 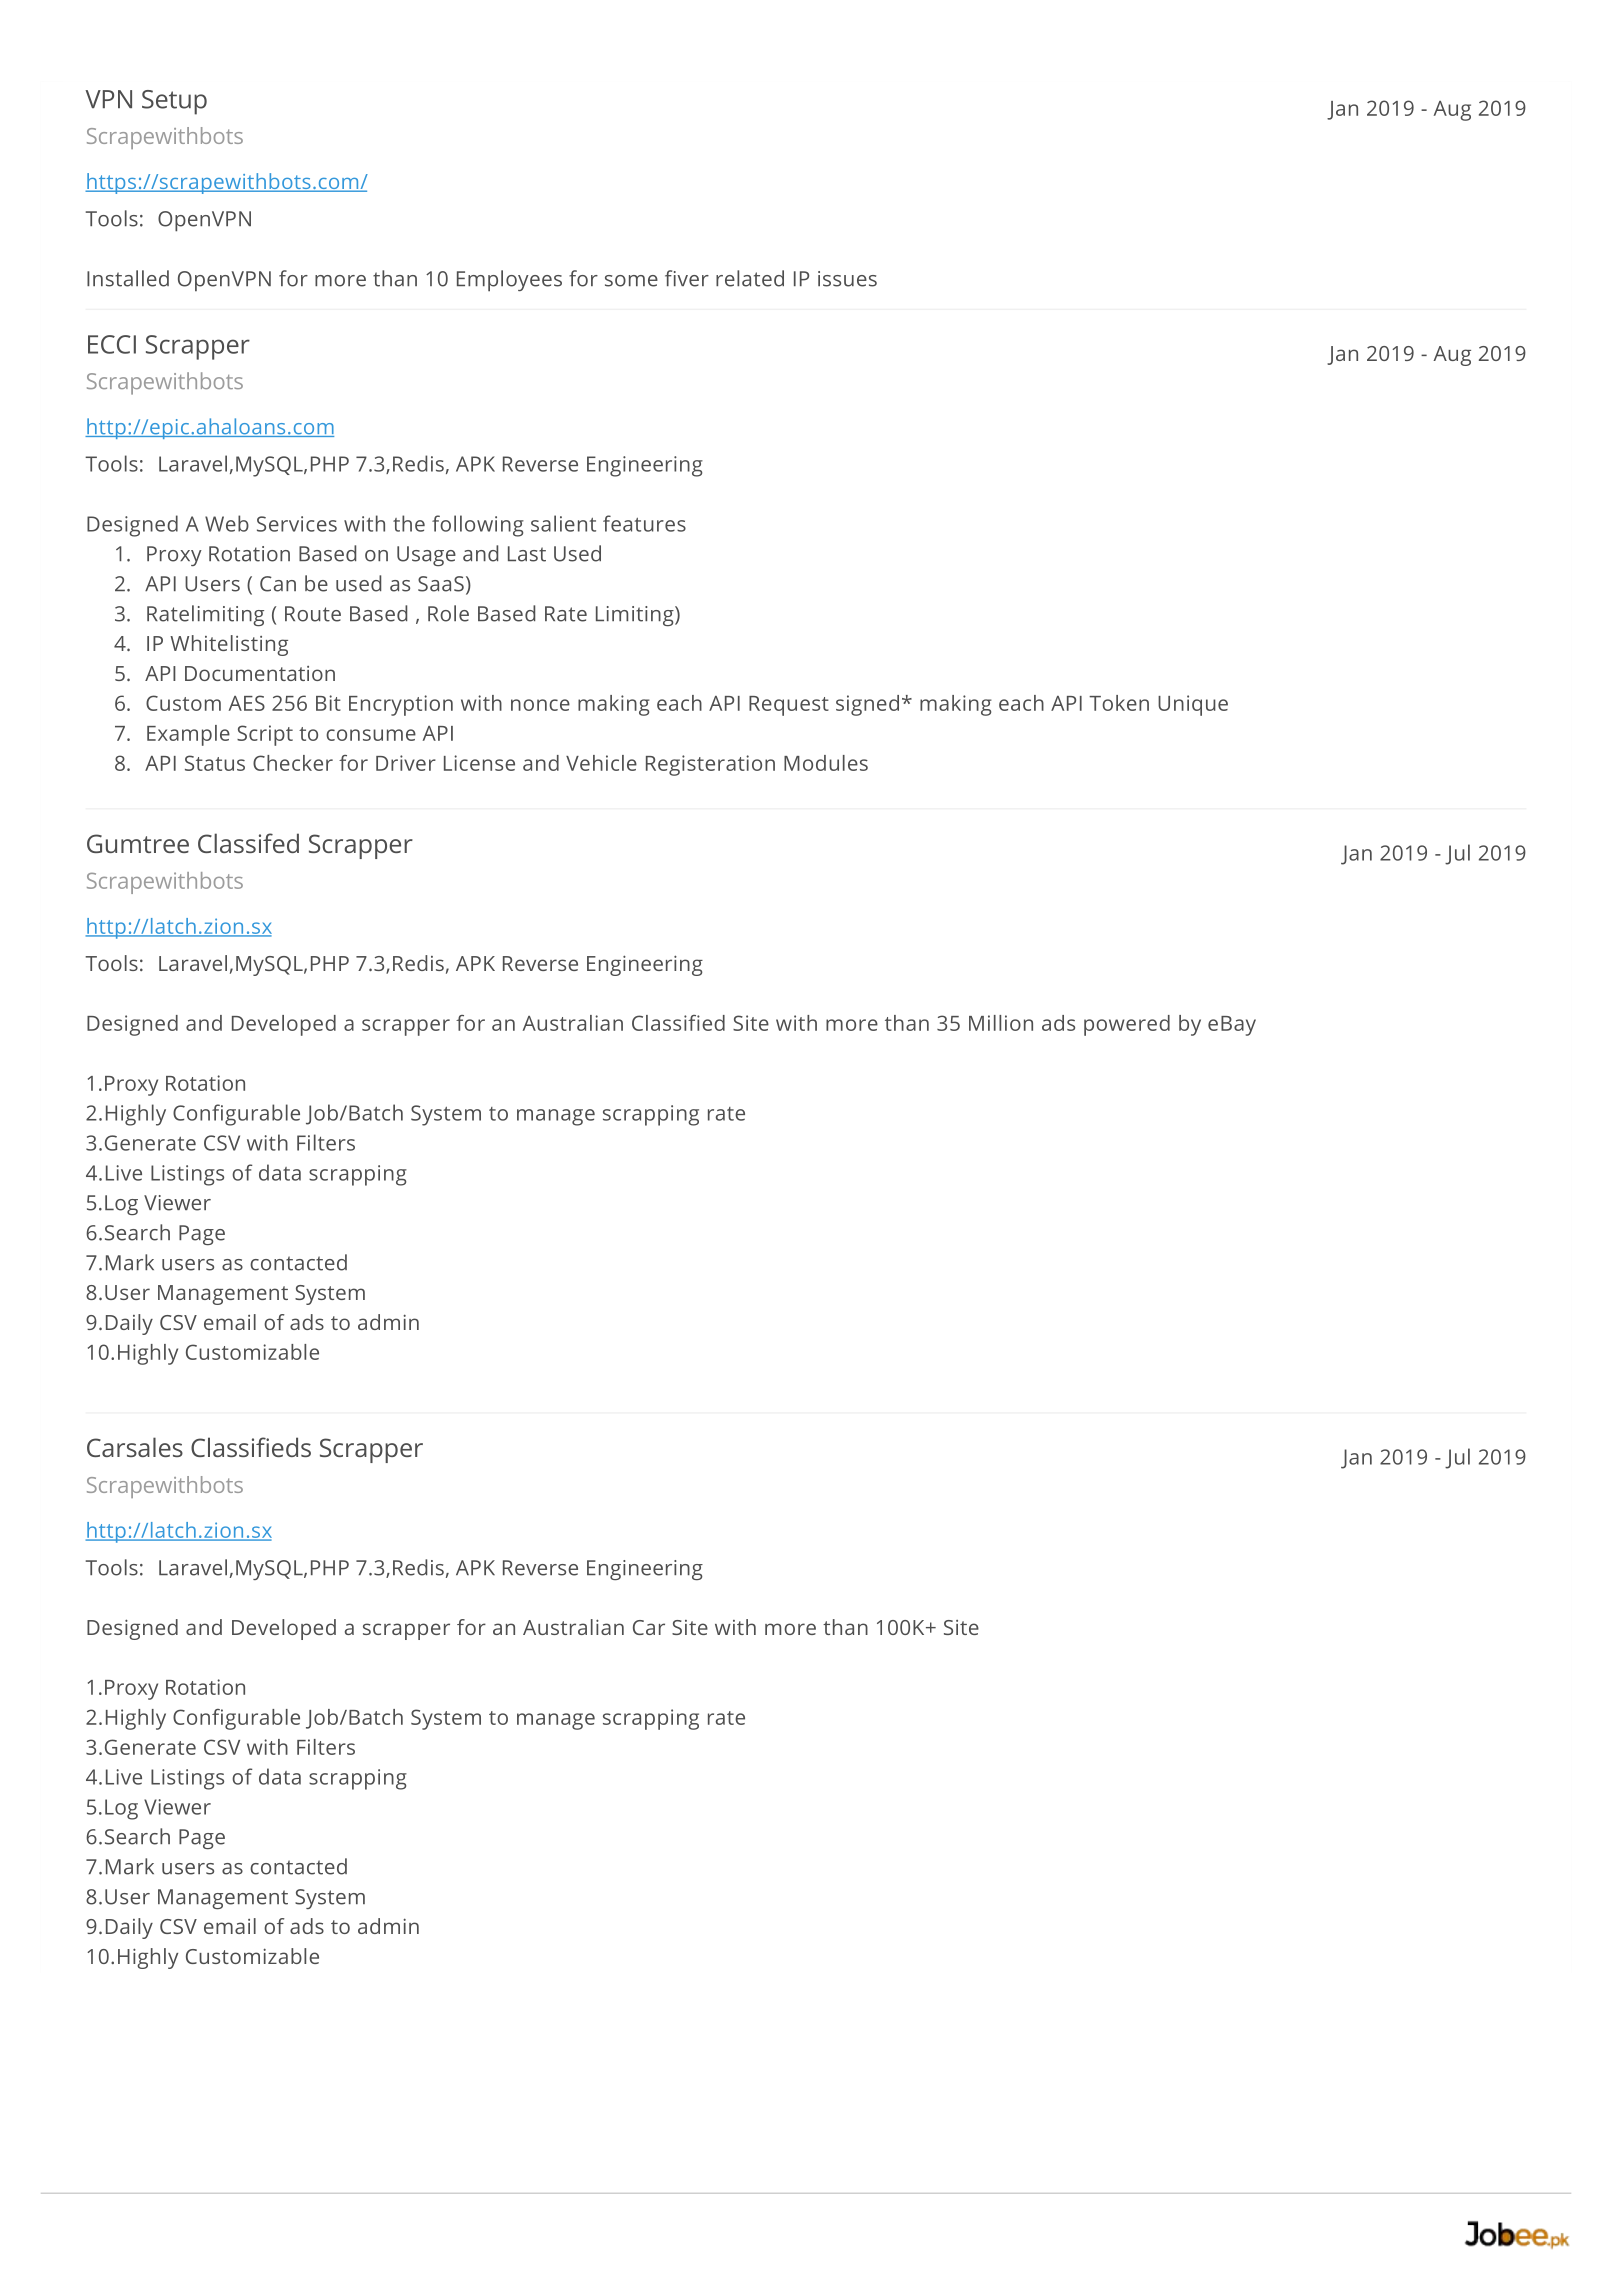 What do you see at coordinates (601, 763) in the page?
I see `Vehicle` at bounding box center [601, 763].
